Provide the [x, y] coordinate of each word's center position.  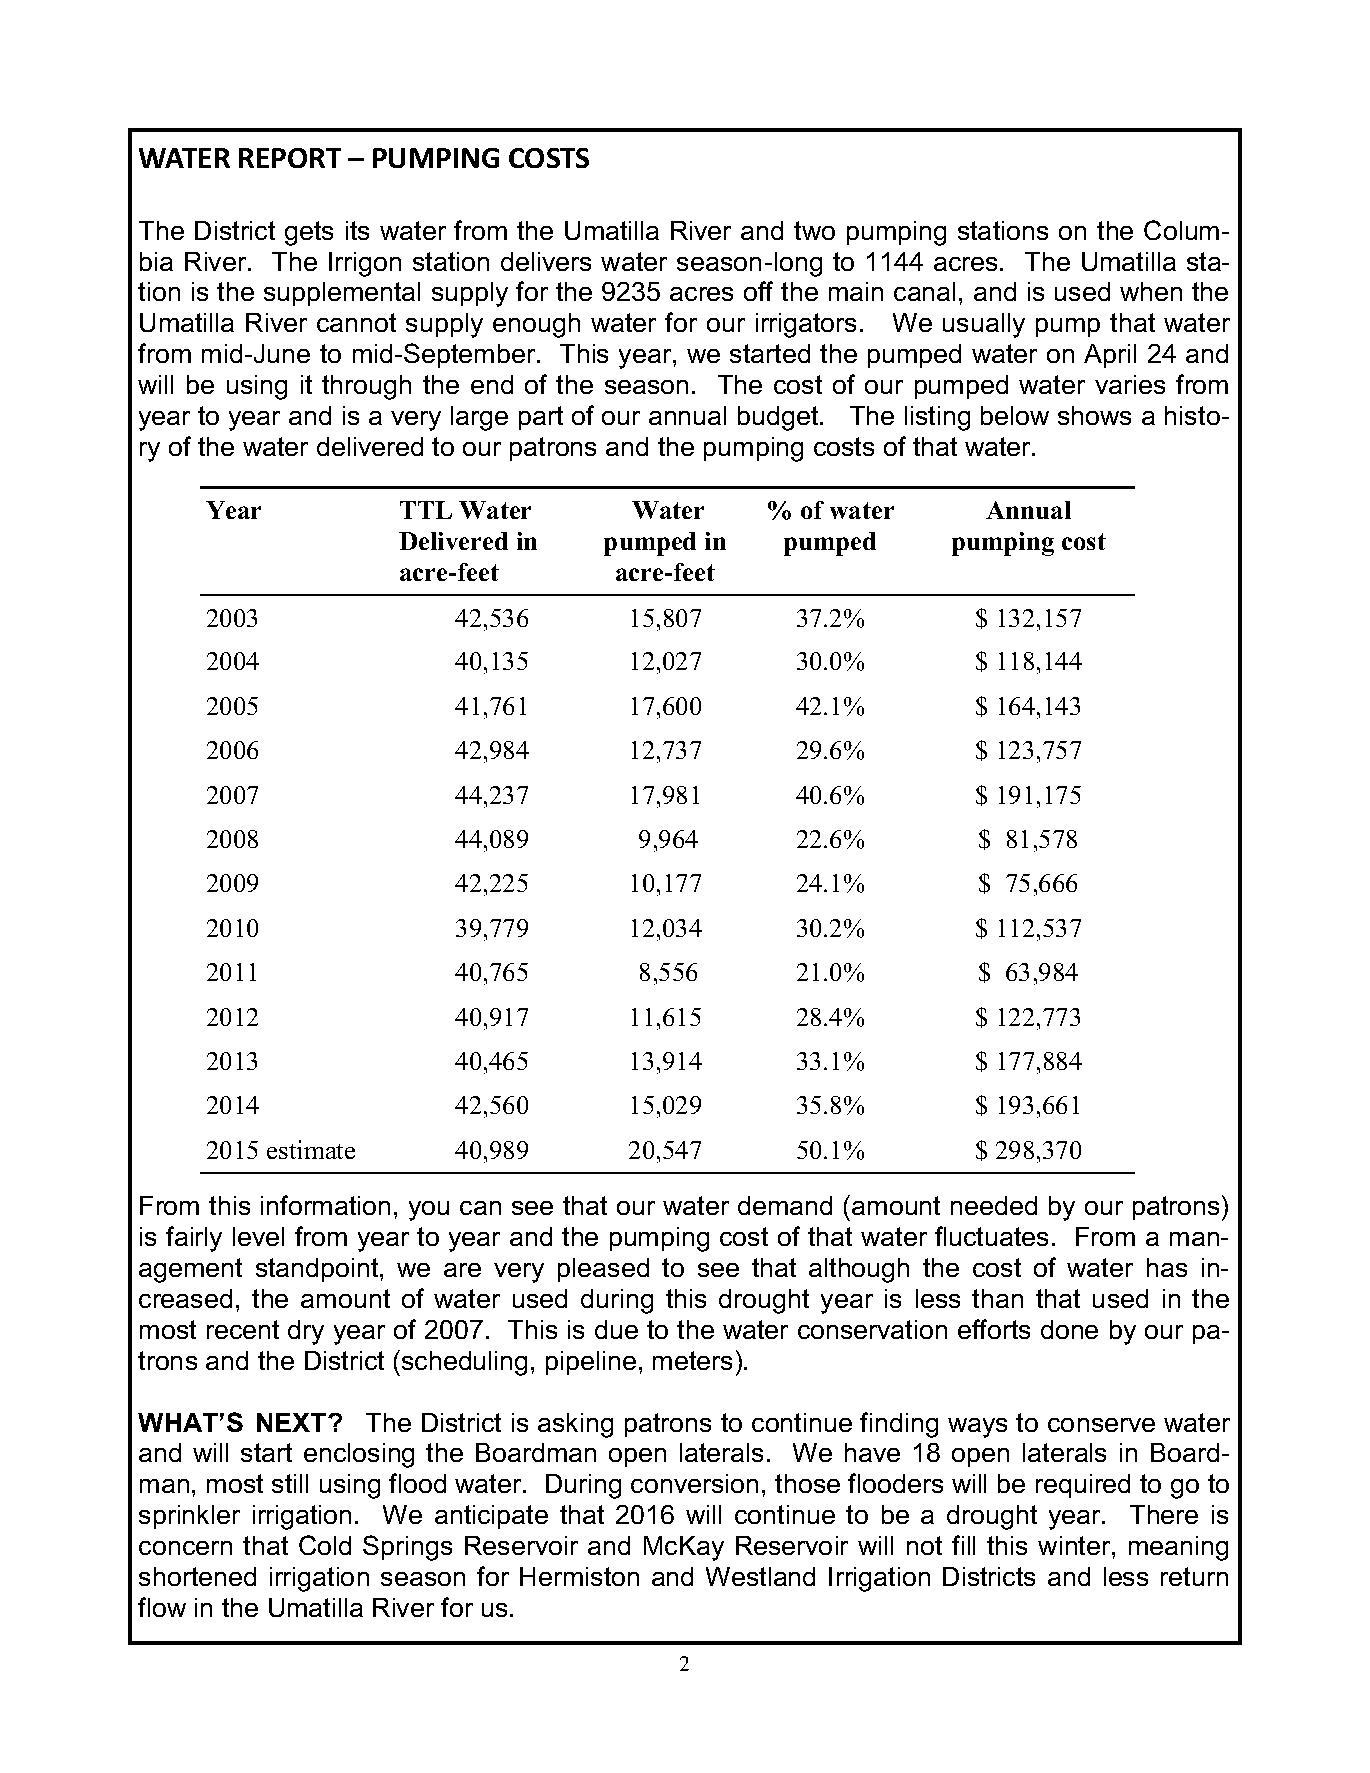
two [814, 230]
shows [1094, 415]
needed [994, 1205]
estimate [311, 1149]
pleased [603, 1270]
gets [309, 233]
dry [306, 1332]
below [1015, 415]
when [1151, 291]
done [1069, 1329]
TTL [426, 510]
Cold [325, 1545]
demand [785, 1205]
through [366, 387]
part [541, 418]
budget [779, 418]
